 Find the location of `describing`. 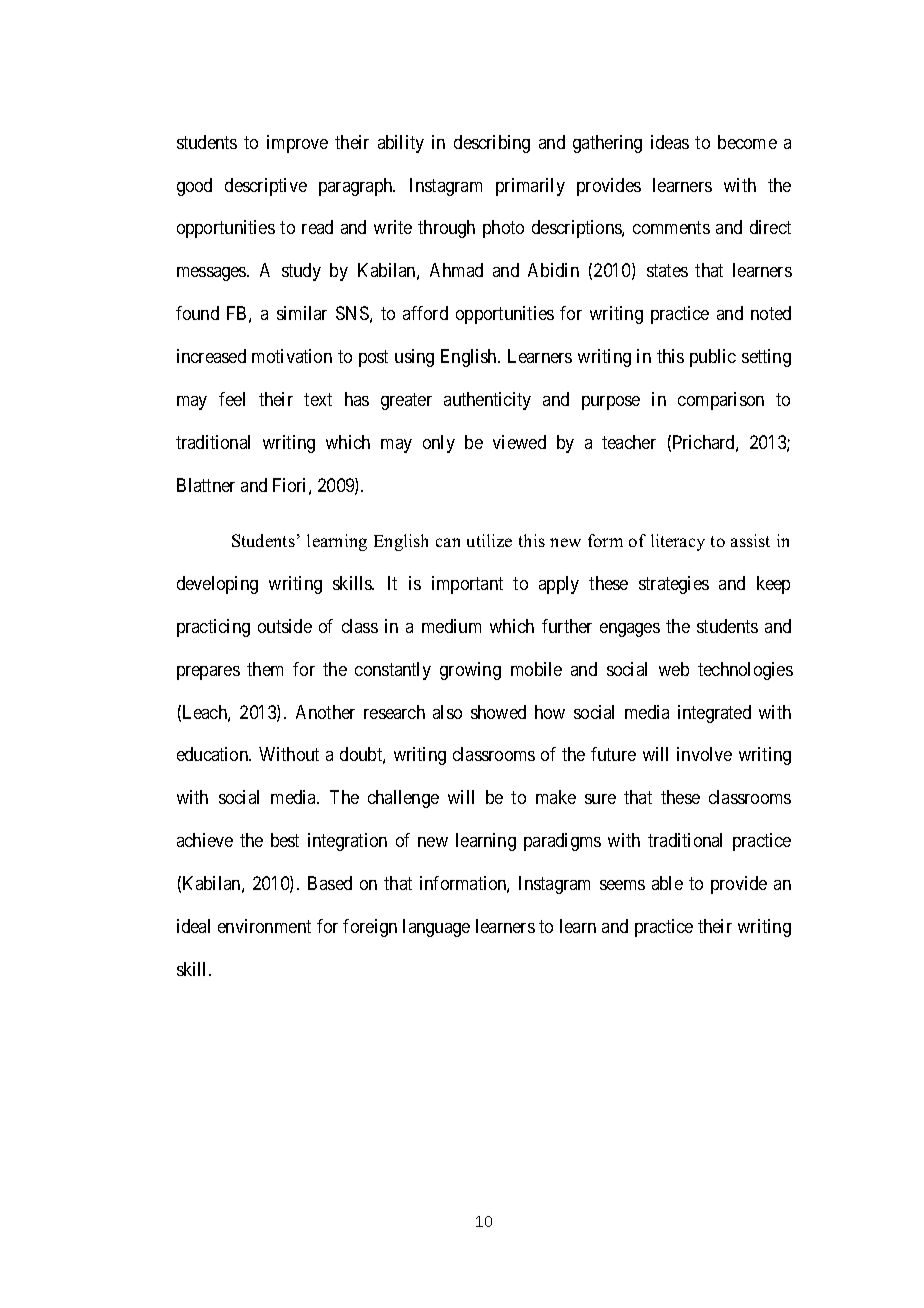

describing is located at coordinates (492, 144).
